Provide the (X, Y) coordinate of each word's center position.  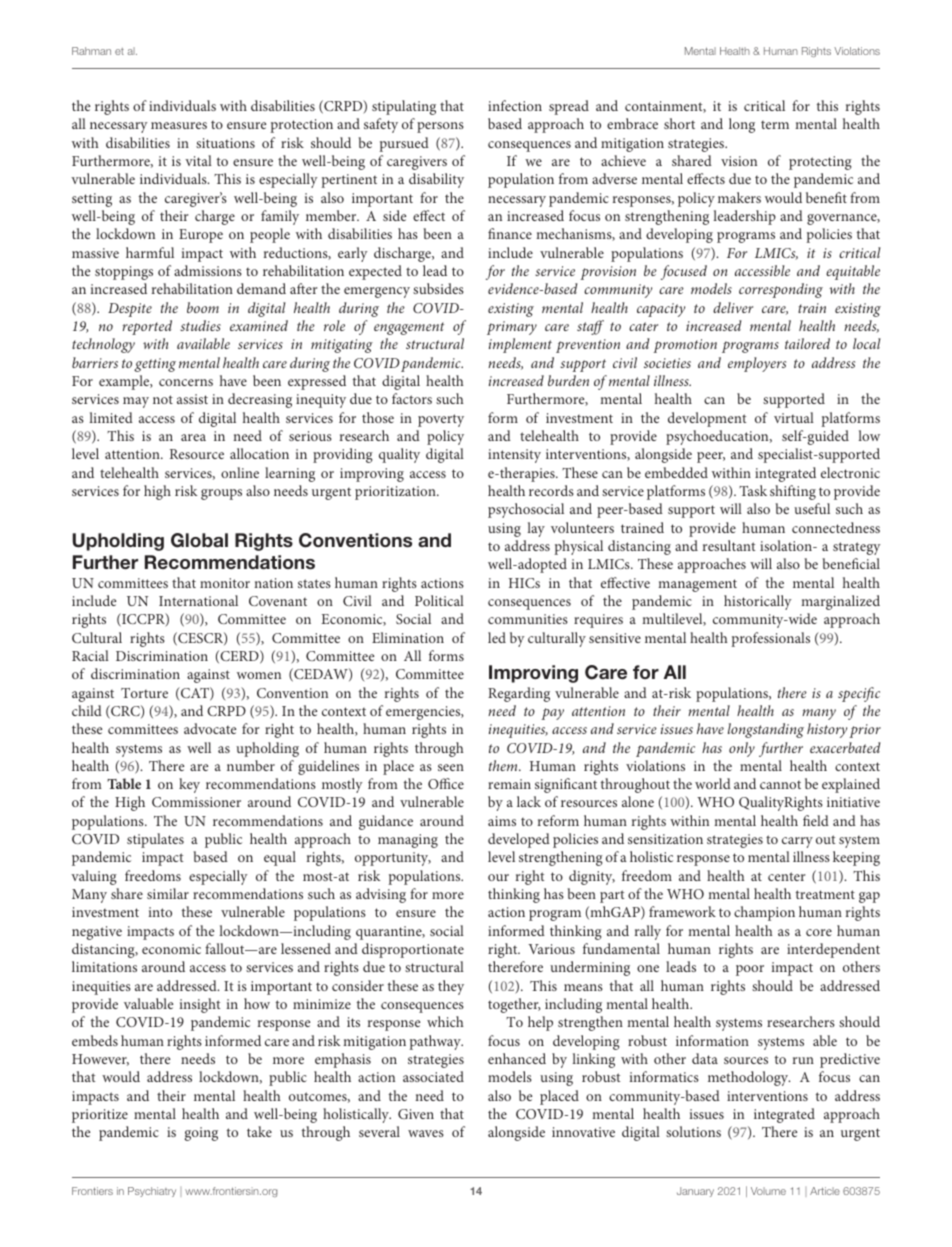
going (201, 1134)
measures (179, 125)
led (497, 637)
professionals (771, 639)
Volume (768, 1191)
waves (426, 1133)
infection (515, 105)
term (775, 125)
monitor (225, 583)
